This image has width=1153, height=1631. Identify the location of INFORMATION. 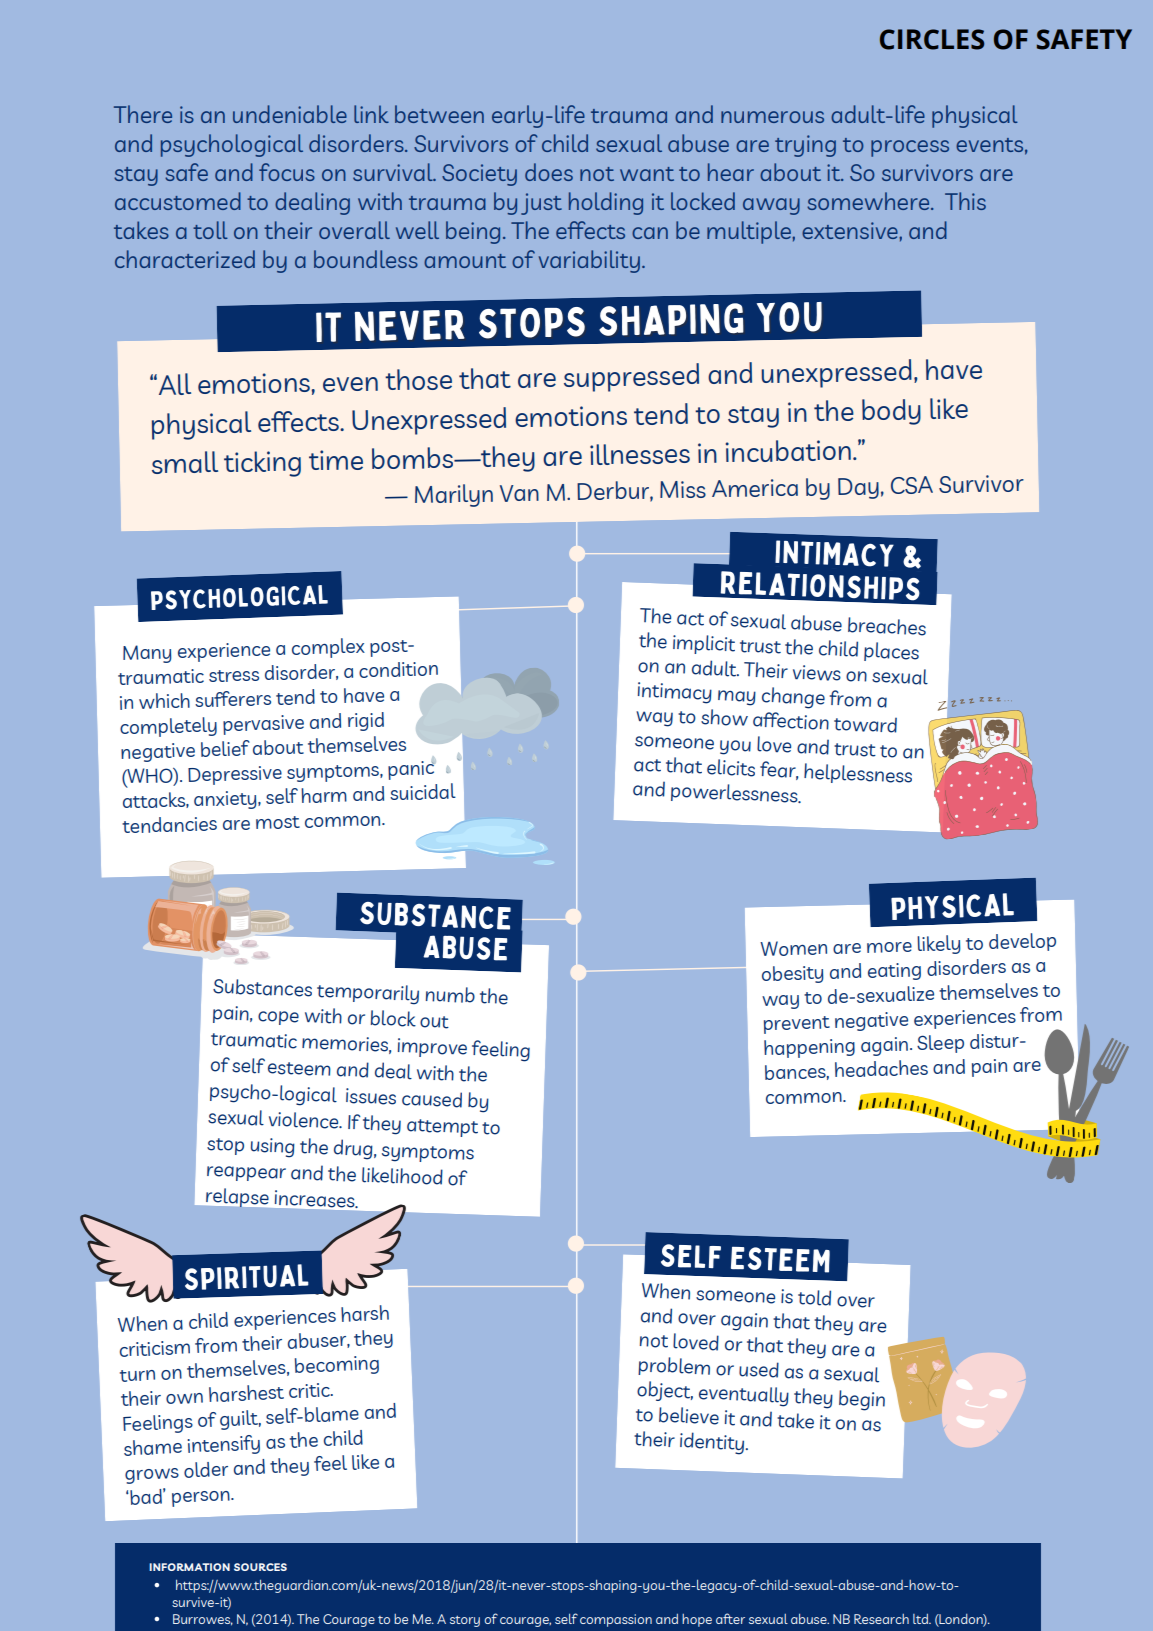
(189, 1567).
